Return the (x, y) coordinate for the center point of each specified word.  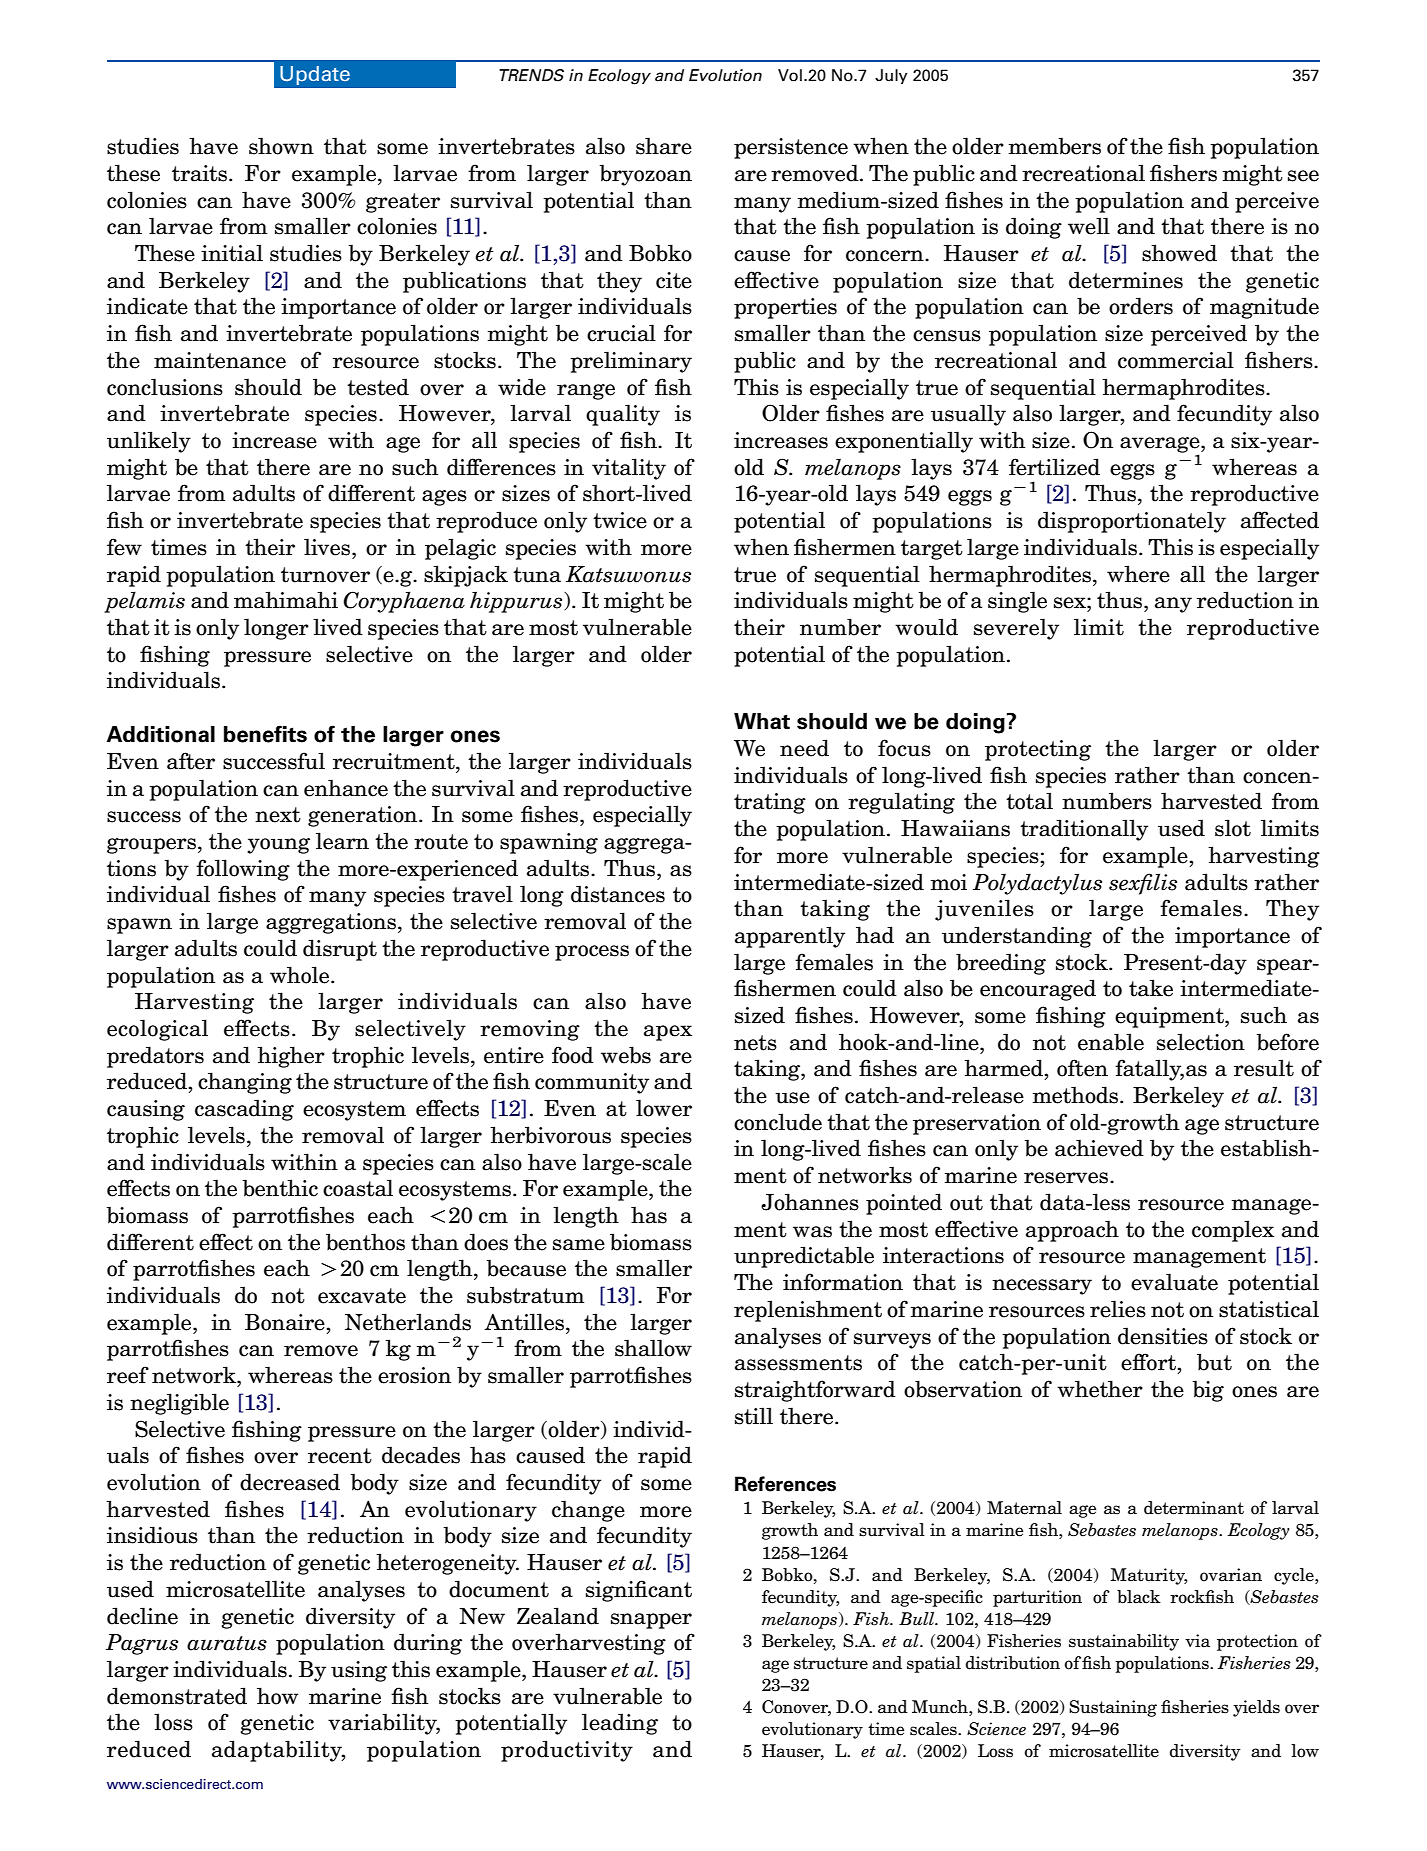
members (1055, 146)
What (762, 721)
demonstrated (177, 1696)
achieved (1099, 1148)
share (664, 146)
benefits (265, 734)
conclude (778, 1122)
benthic (280, 1188)
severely (1016, 629)
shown (281, 146)
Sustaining (1113, 1708)
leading (620, 1724)
